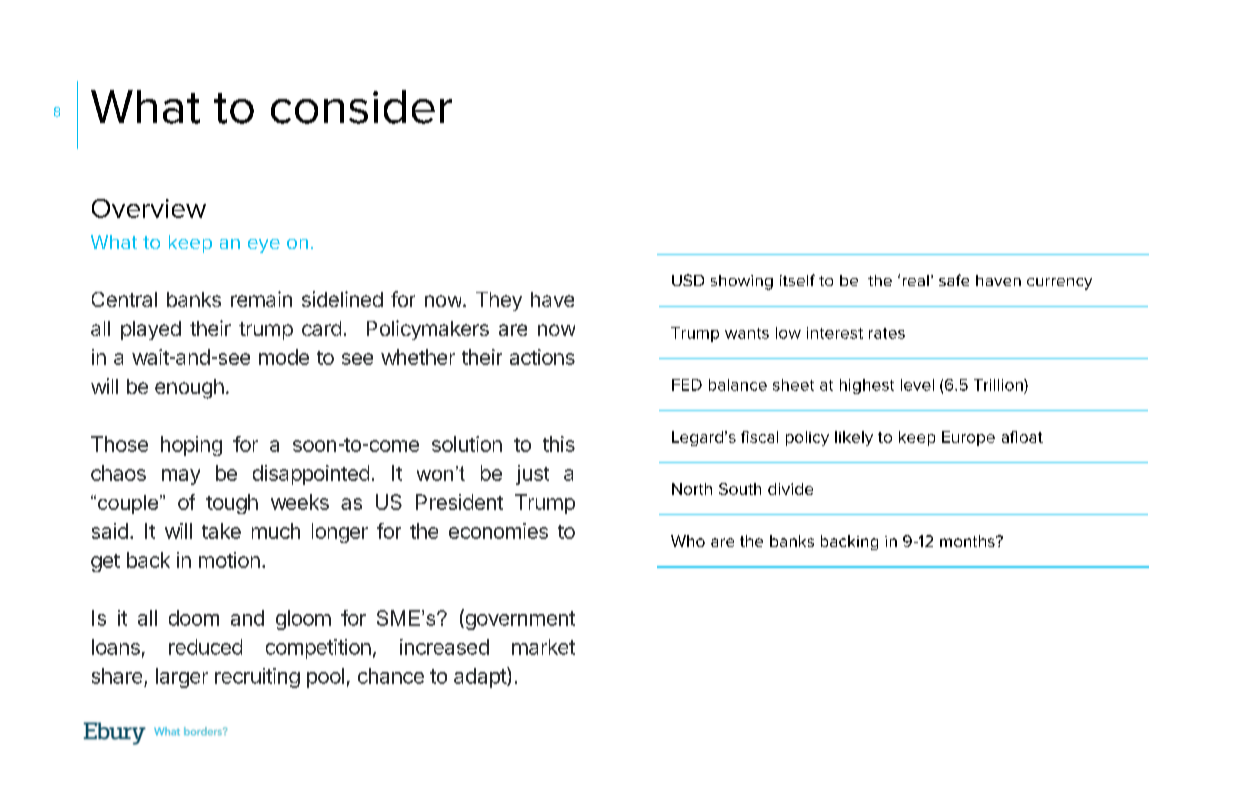 The height and width of the document is (787, 1259). I want to click on FED, so click(687, 385).
